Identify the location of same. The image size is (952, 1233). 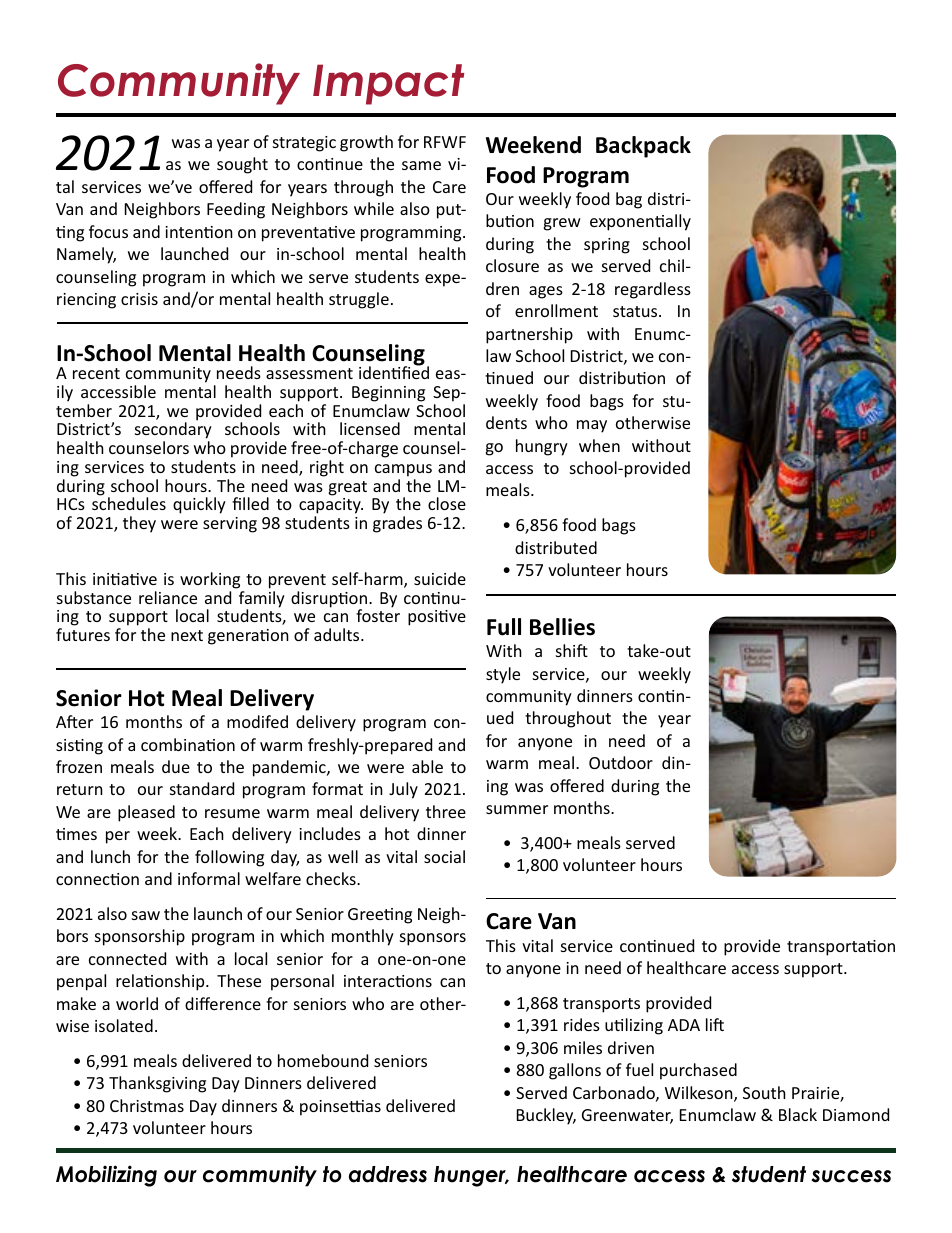
(421, 165).
